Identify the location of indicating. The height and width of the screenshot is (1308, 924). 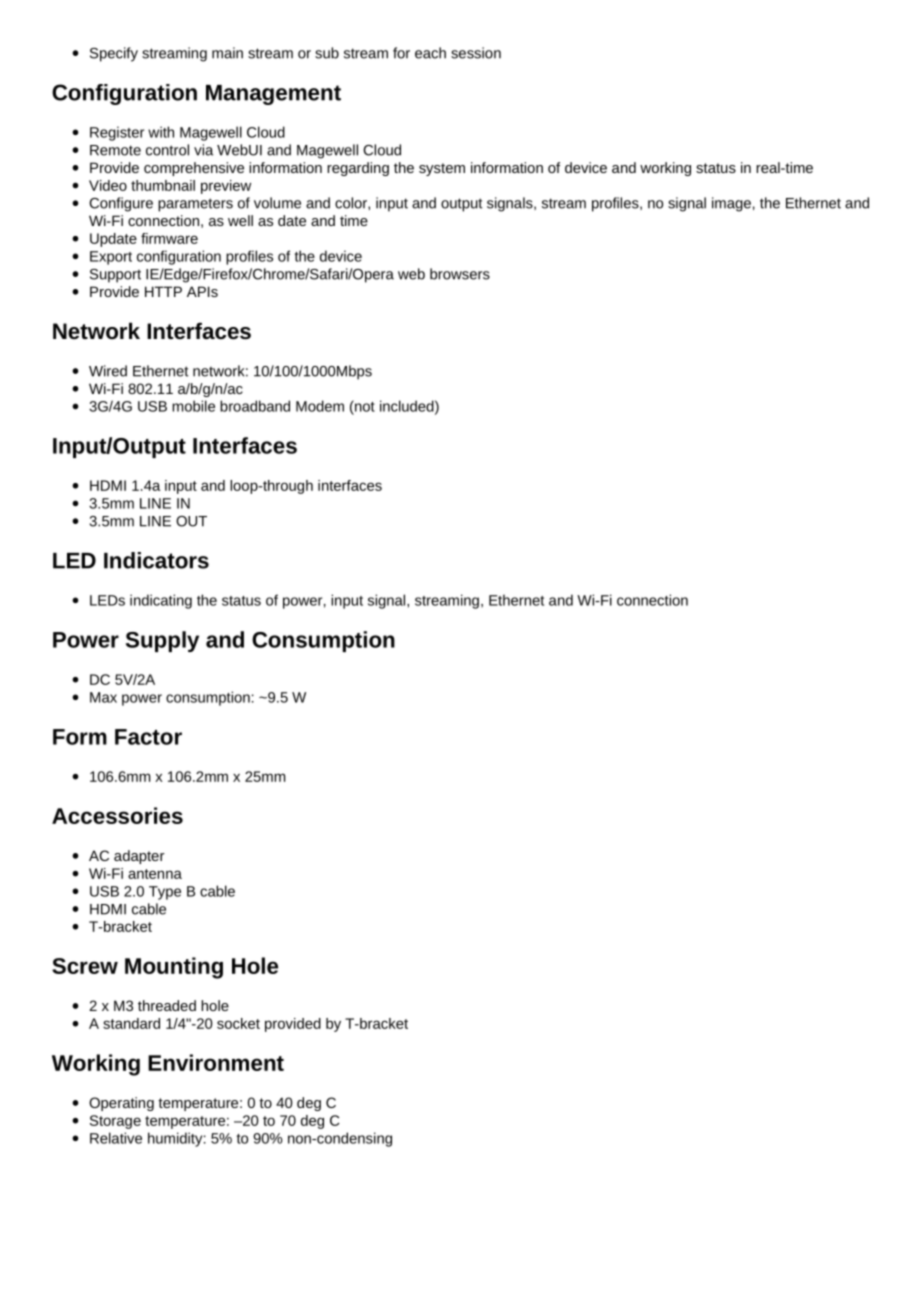
(161, 601).
